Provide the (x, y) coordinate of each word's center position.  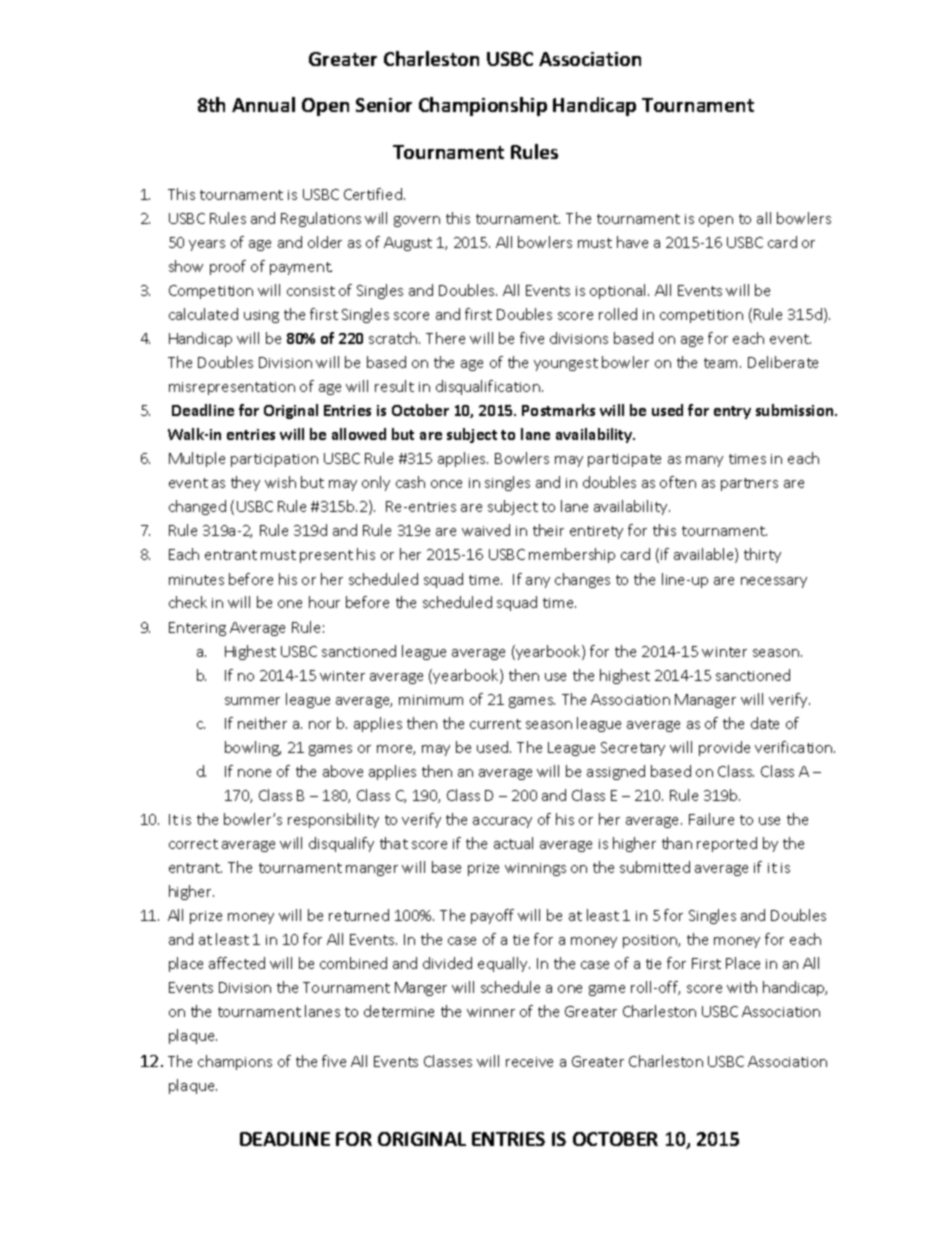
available (705, 555)
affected (237, 963)
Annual (263, 104)
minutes (196, 580)
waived (486, 530)
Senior (384, 105)
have (632, 242)
